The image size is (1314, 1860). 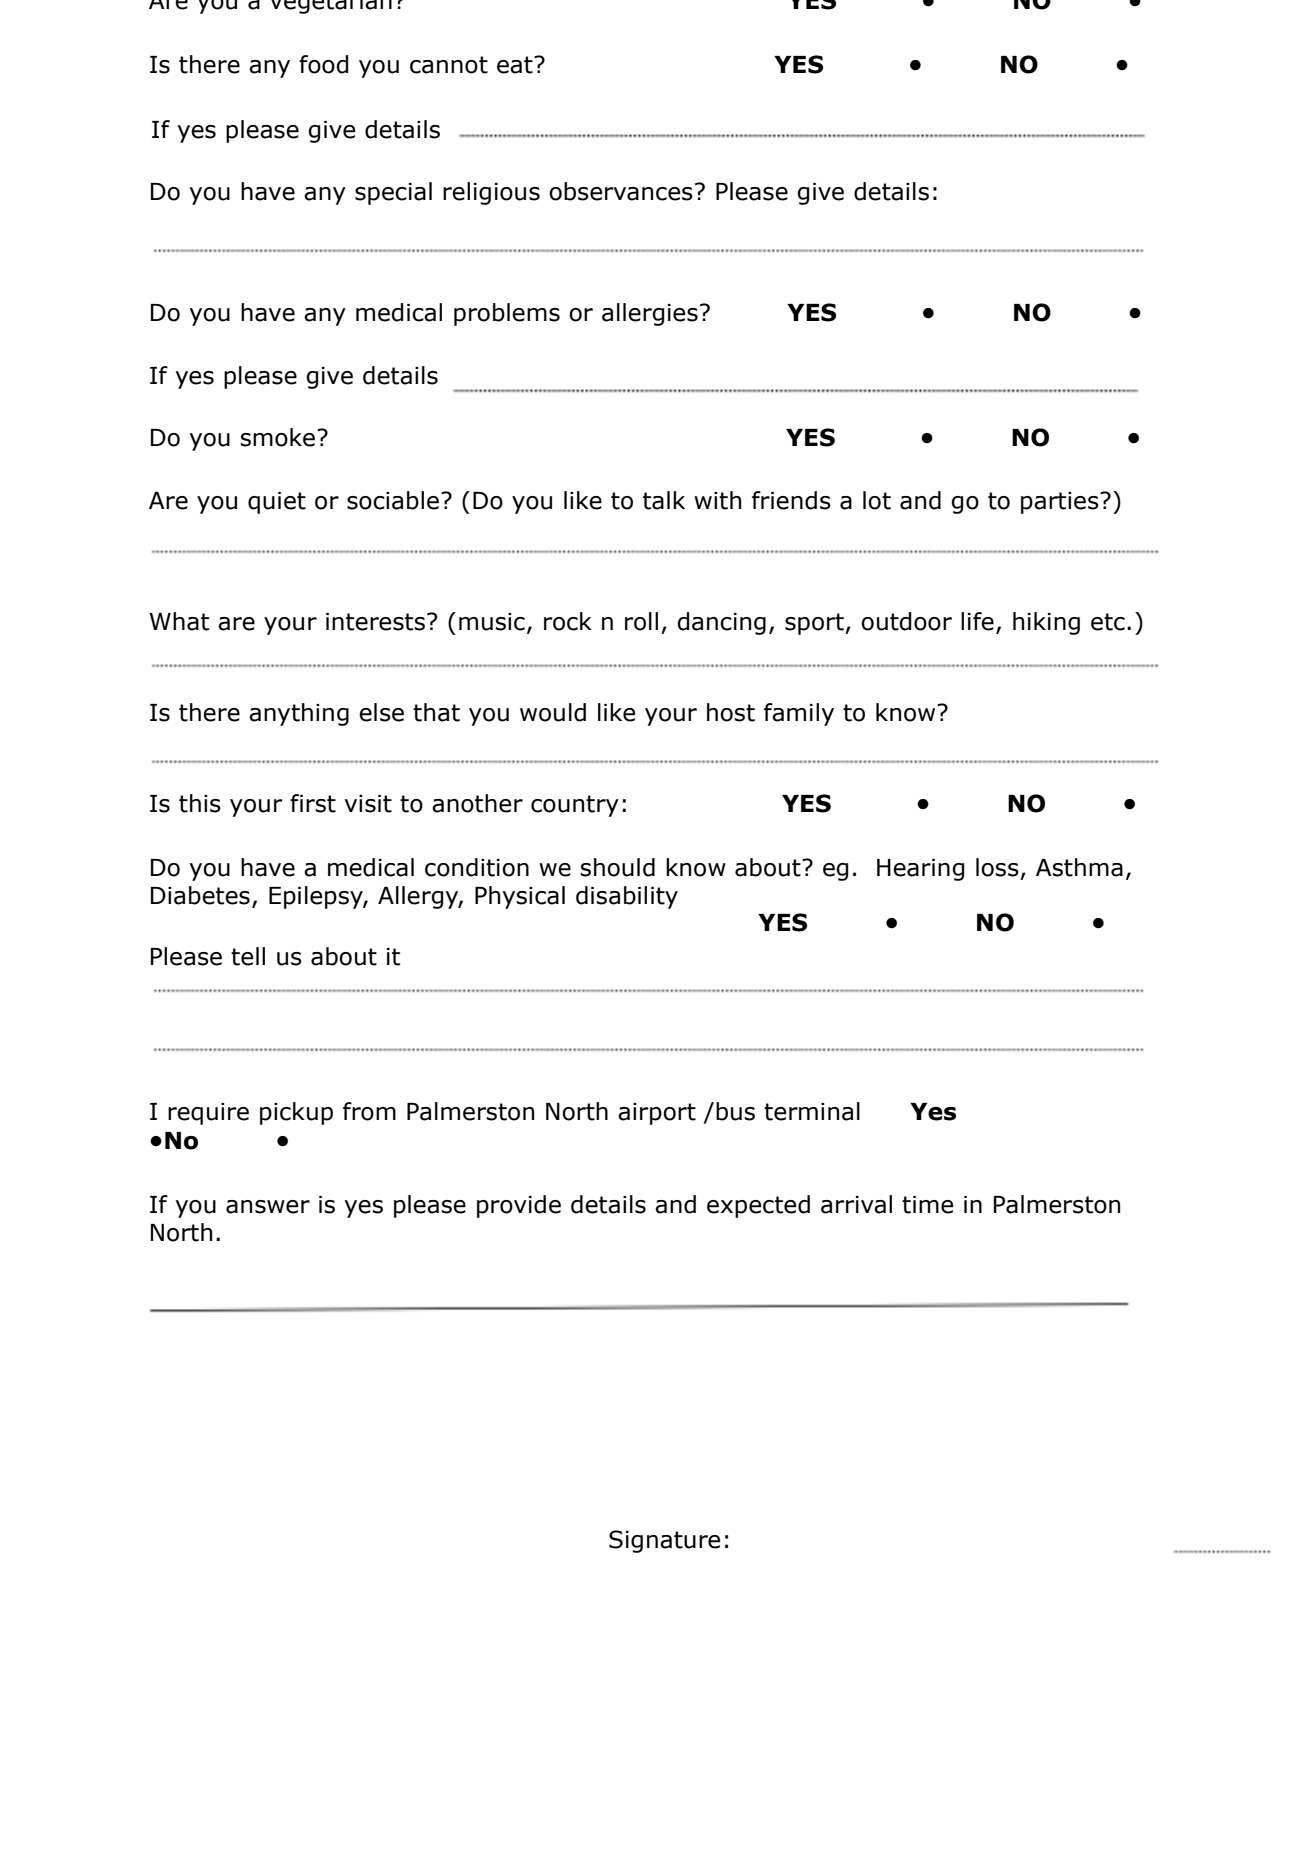 What do you see at coordinates (664, 1541) in the screenshot?
I see `Signature` at bounding box center [664, 1541].
